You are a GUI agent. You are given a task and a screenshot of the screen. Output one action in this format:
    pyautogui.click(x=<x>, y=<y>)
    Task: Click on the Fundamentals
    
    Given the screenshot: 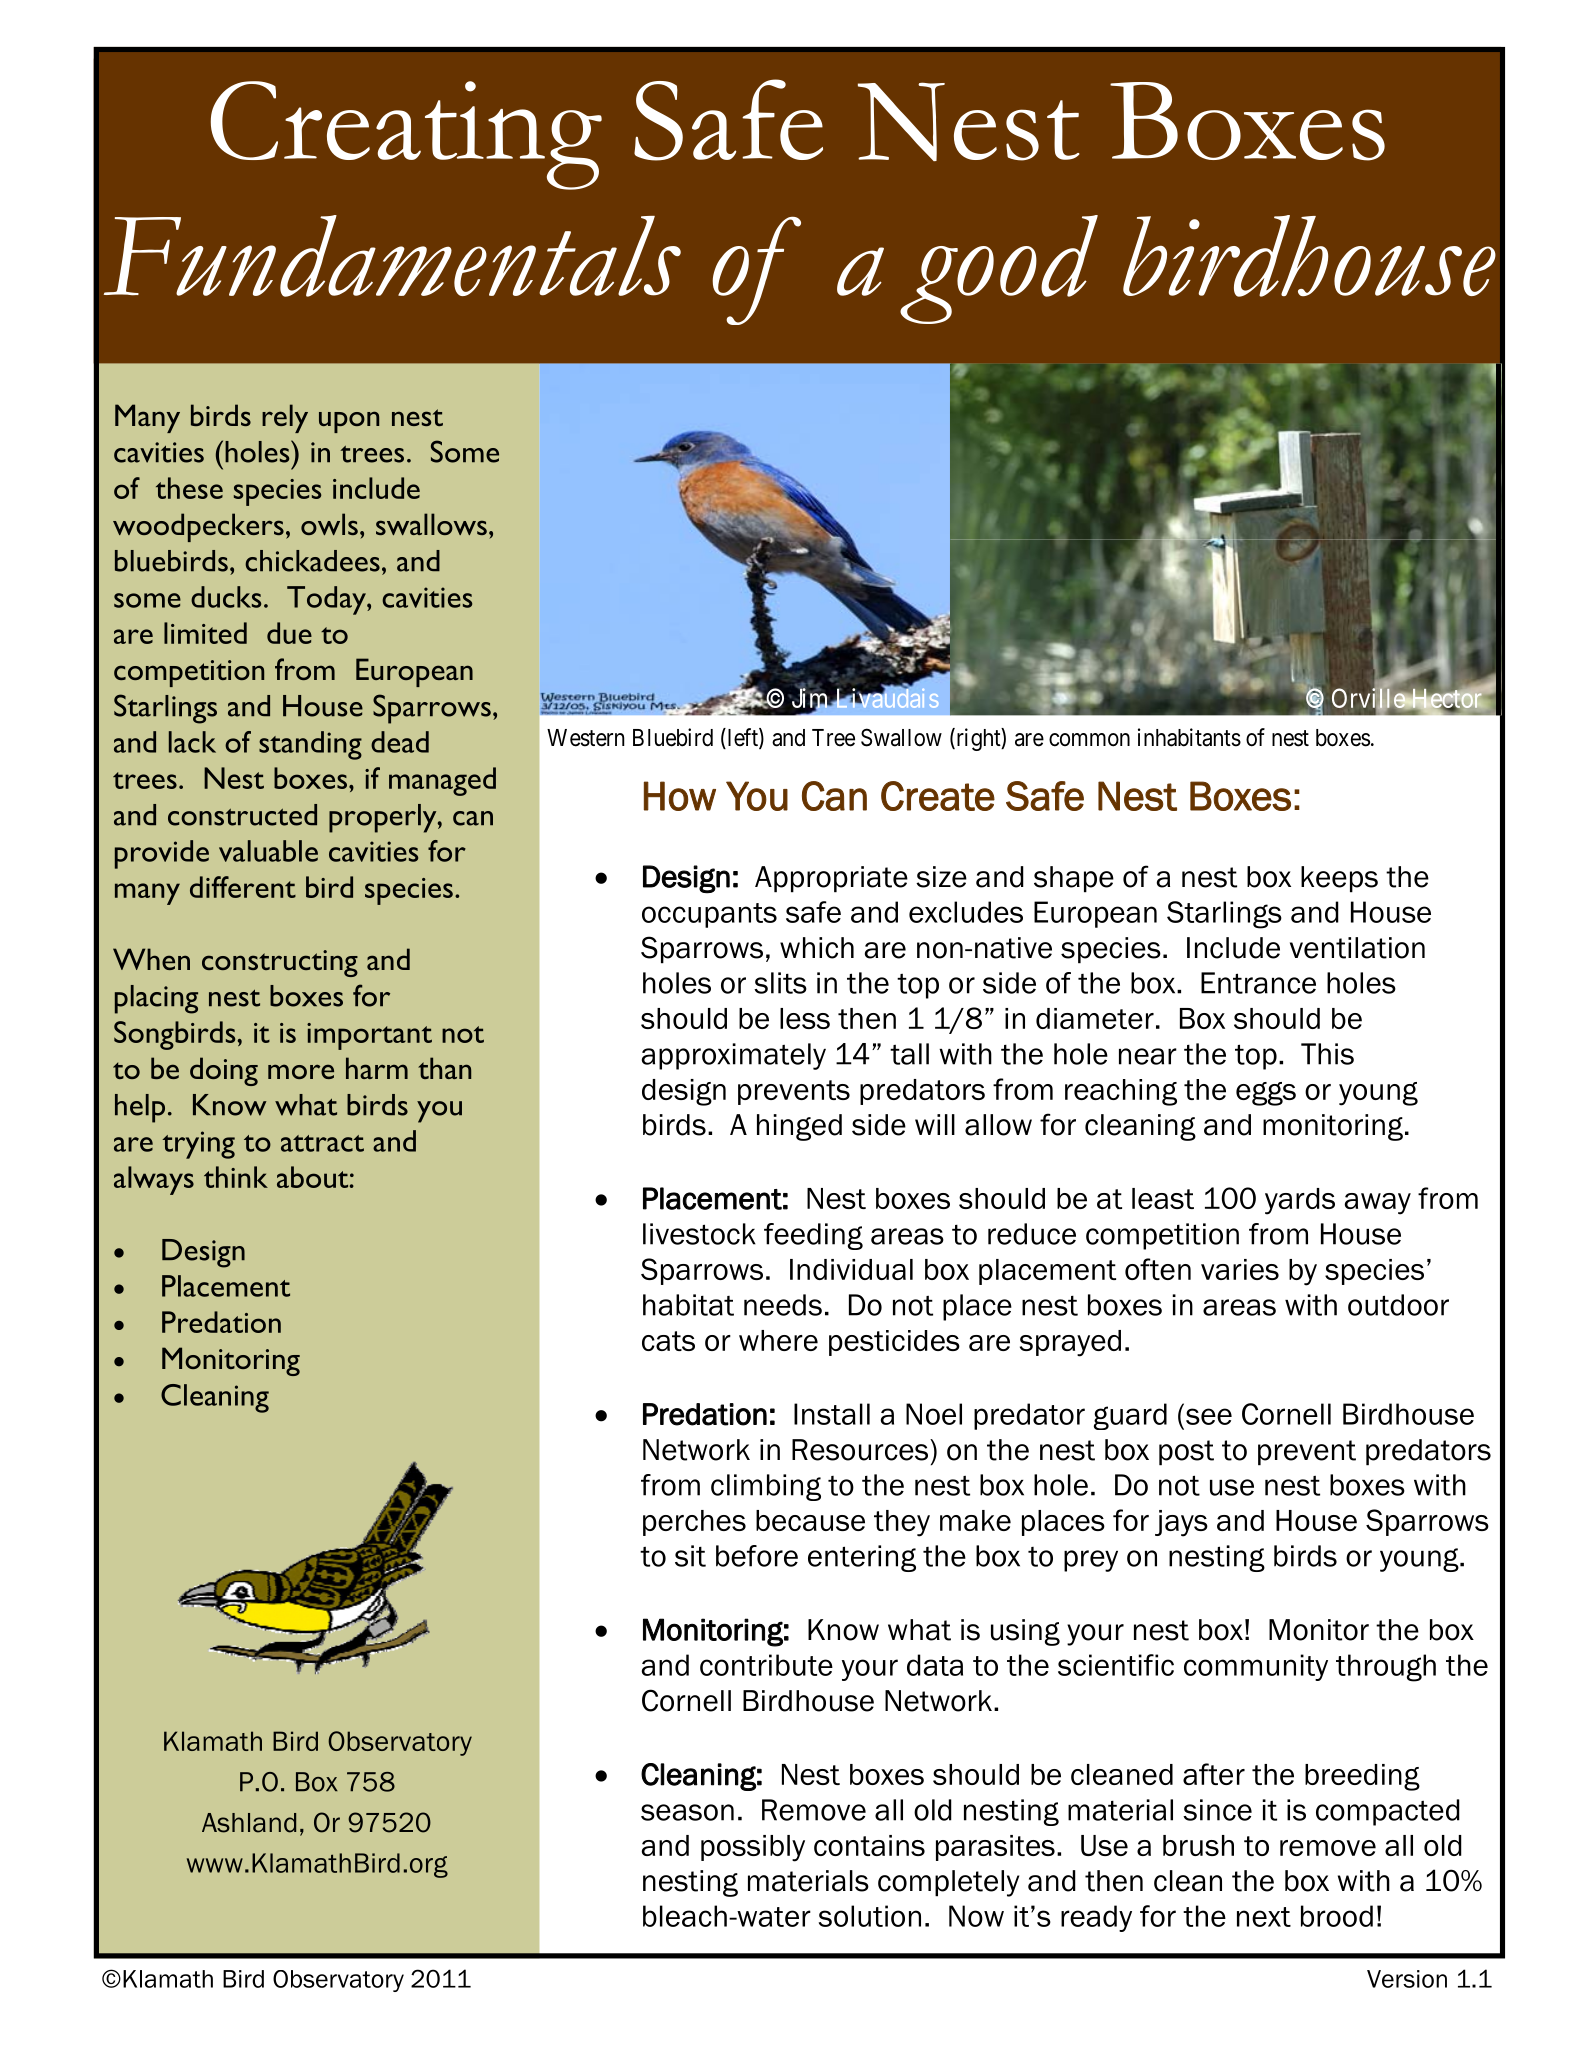 What is the action you would take?
    pyautogui.click(x=392, y=256)
